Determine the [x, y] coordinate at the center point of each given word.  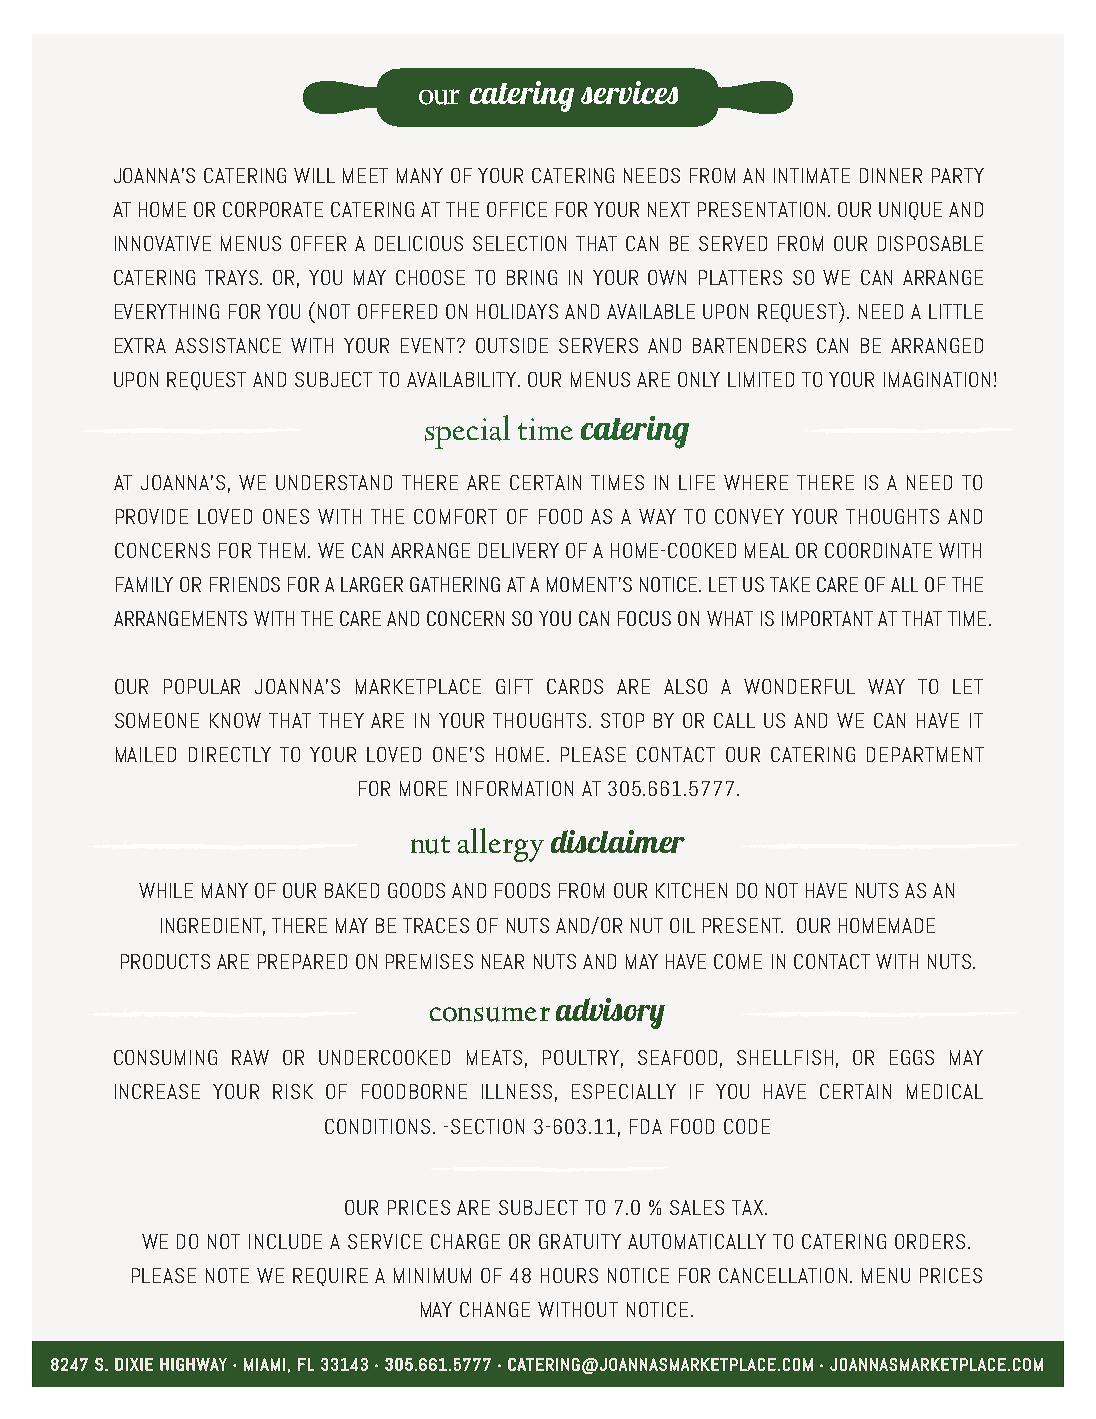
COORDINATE [878, 550]
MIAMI [264, 1364]
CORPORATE [273, 209]
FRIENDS [245, 584]
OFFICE [517, 209]
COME [738, 961]
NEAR [503, 961]
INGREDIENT [213, 927]
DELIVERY [519, 550]
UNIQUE [910, 211]
